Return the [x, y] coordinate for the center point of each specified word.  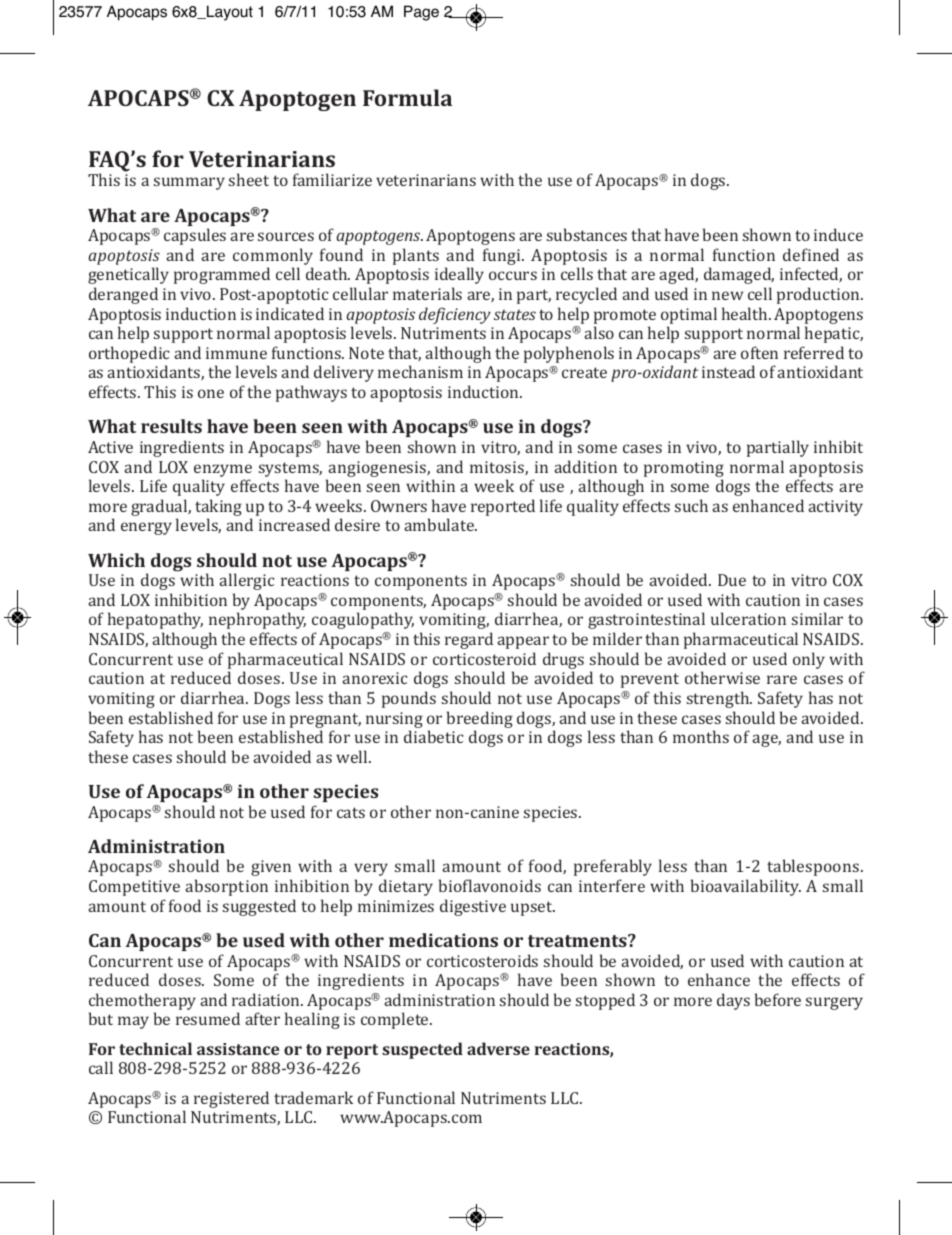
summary [189, 183]
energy [146, 528]
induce [838, 234]
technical [155, 1048]
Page [421, 13]
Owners [399, 506]
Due [732, 580]
